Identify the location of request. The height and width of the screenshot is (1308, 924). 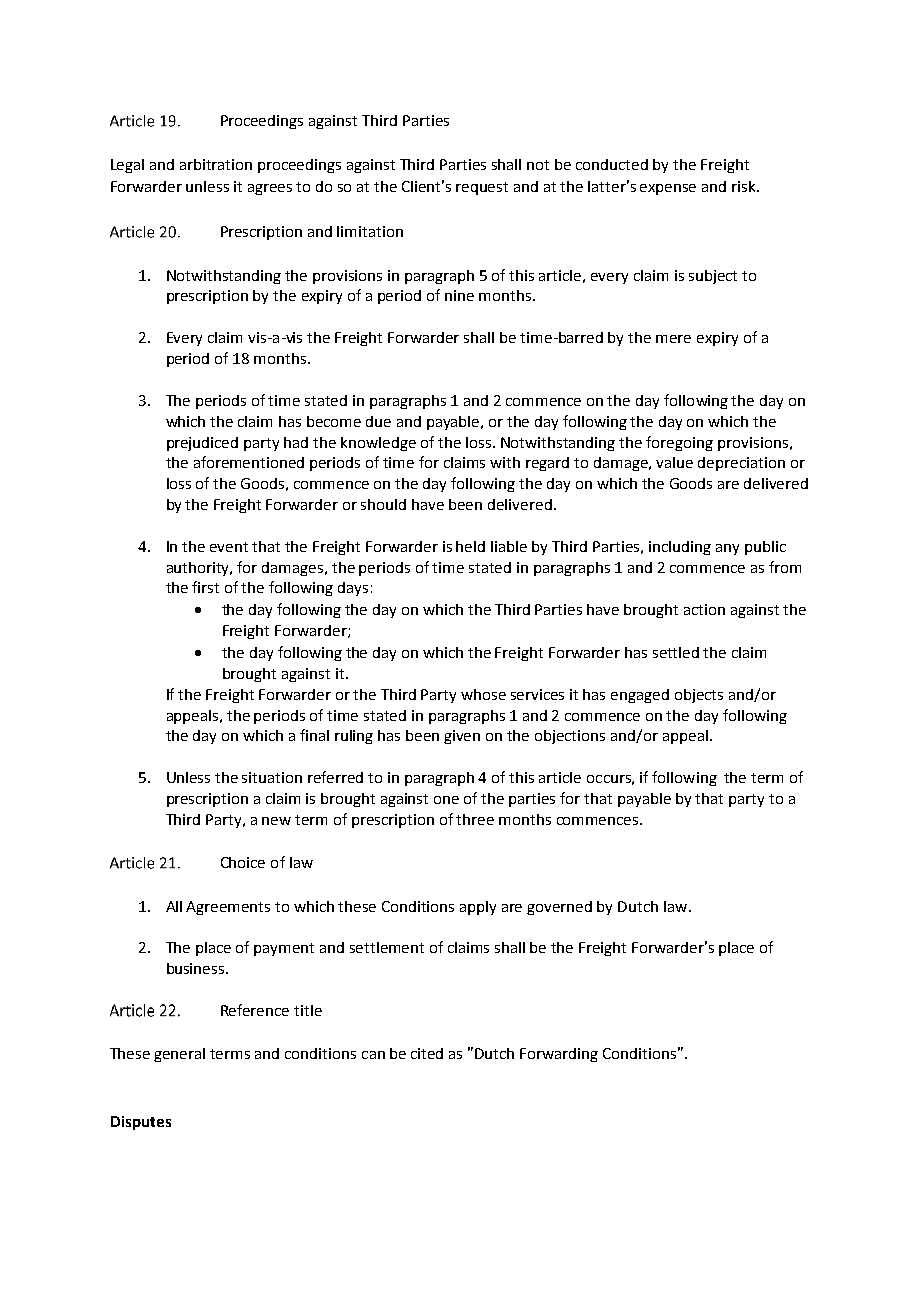
(482, 188).
